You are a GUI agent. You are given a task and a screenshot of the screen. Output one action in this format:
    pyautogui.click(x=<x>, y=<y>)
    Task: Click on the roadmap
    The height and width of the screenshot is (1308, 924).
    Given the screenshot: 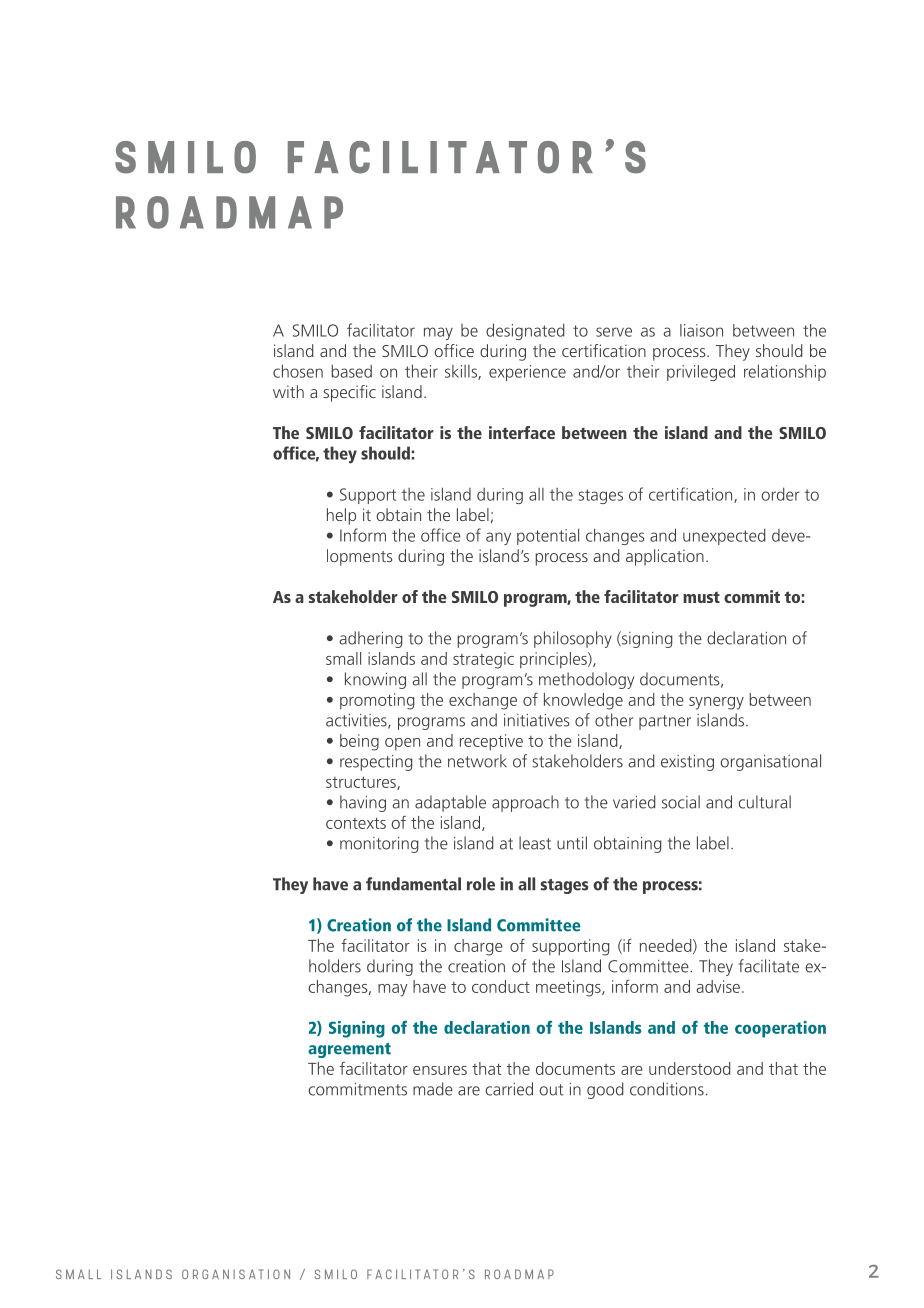 What is the action you would take?
    pyautogui.click(x=229, y=212)
